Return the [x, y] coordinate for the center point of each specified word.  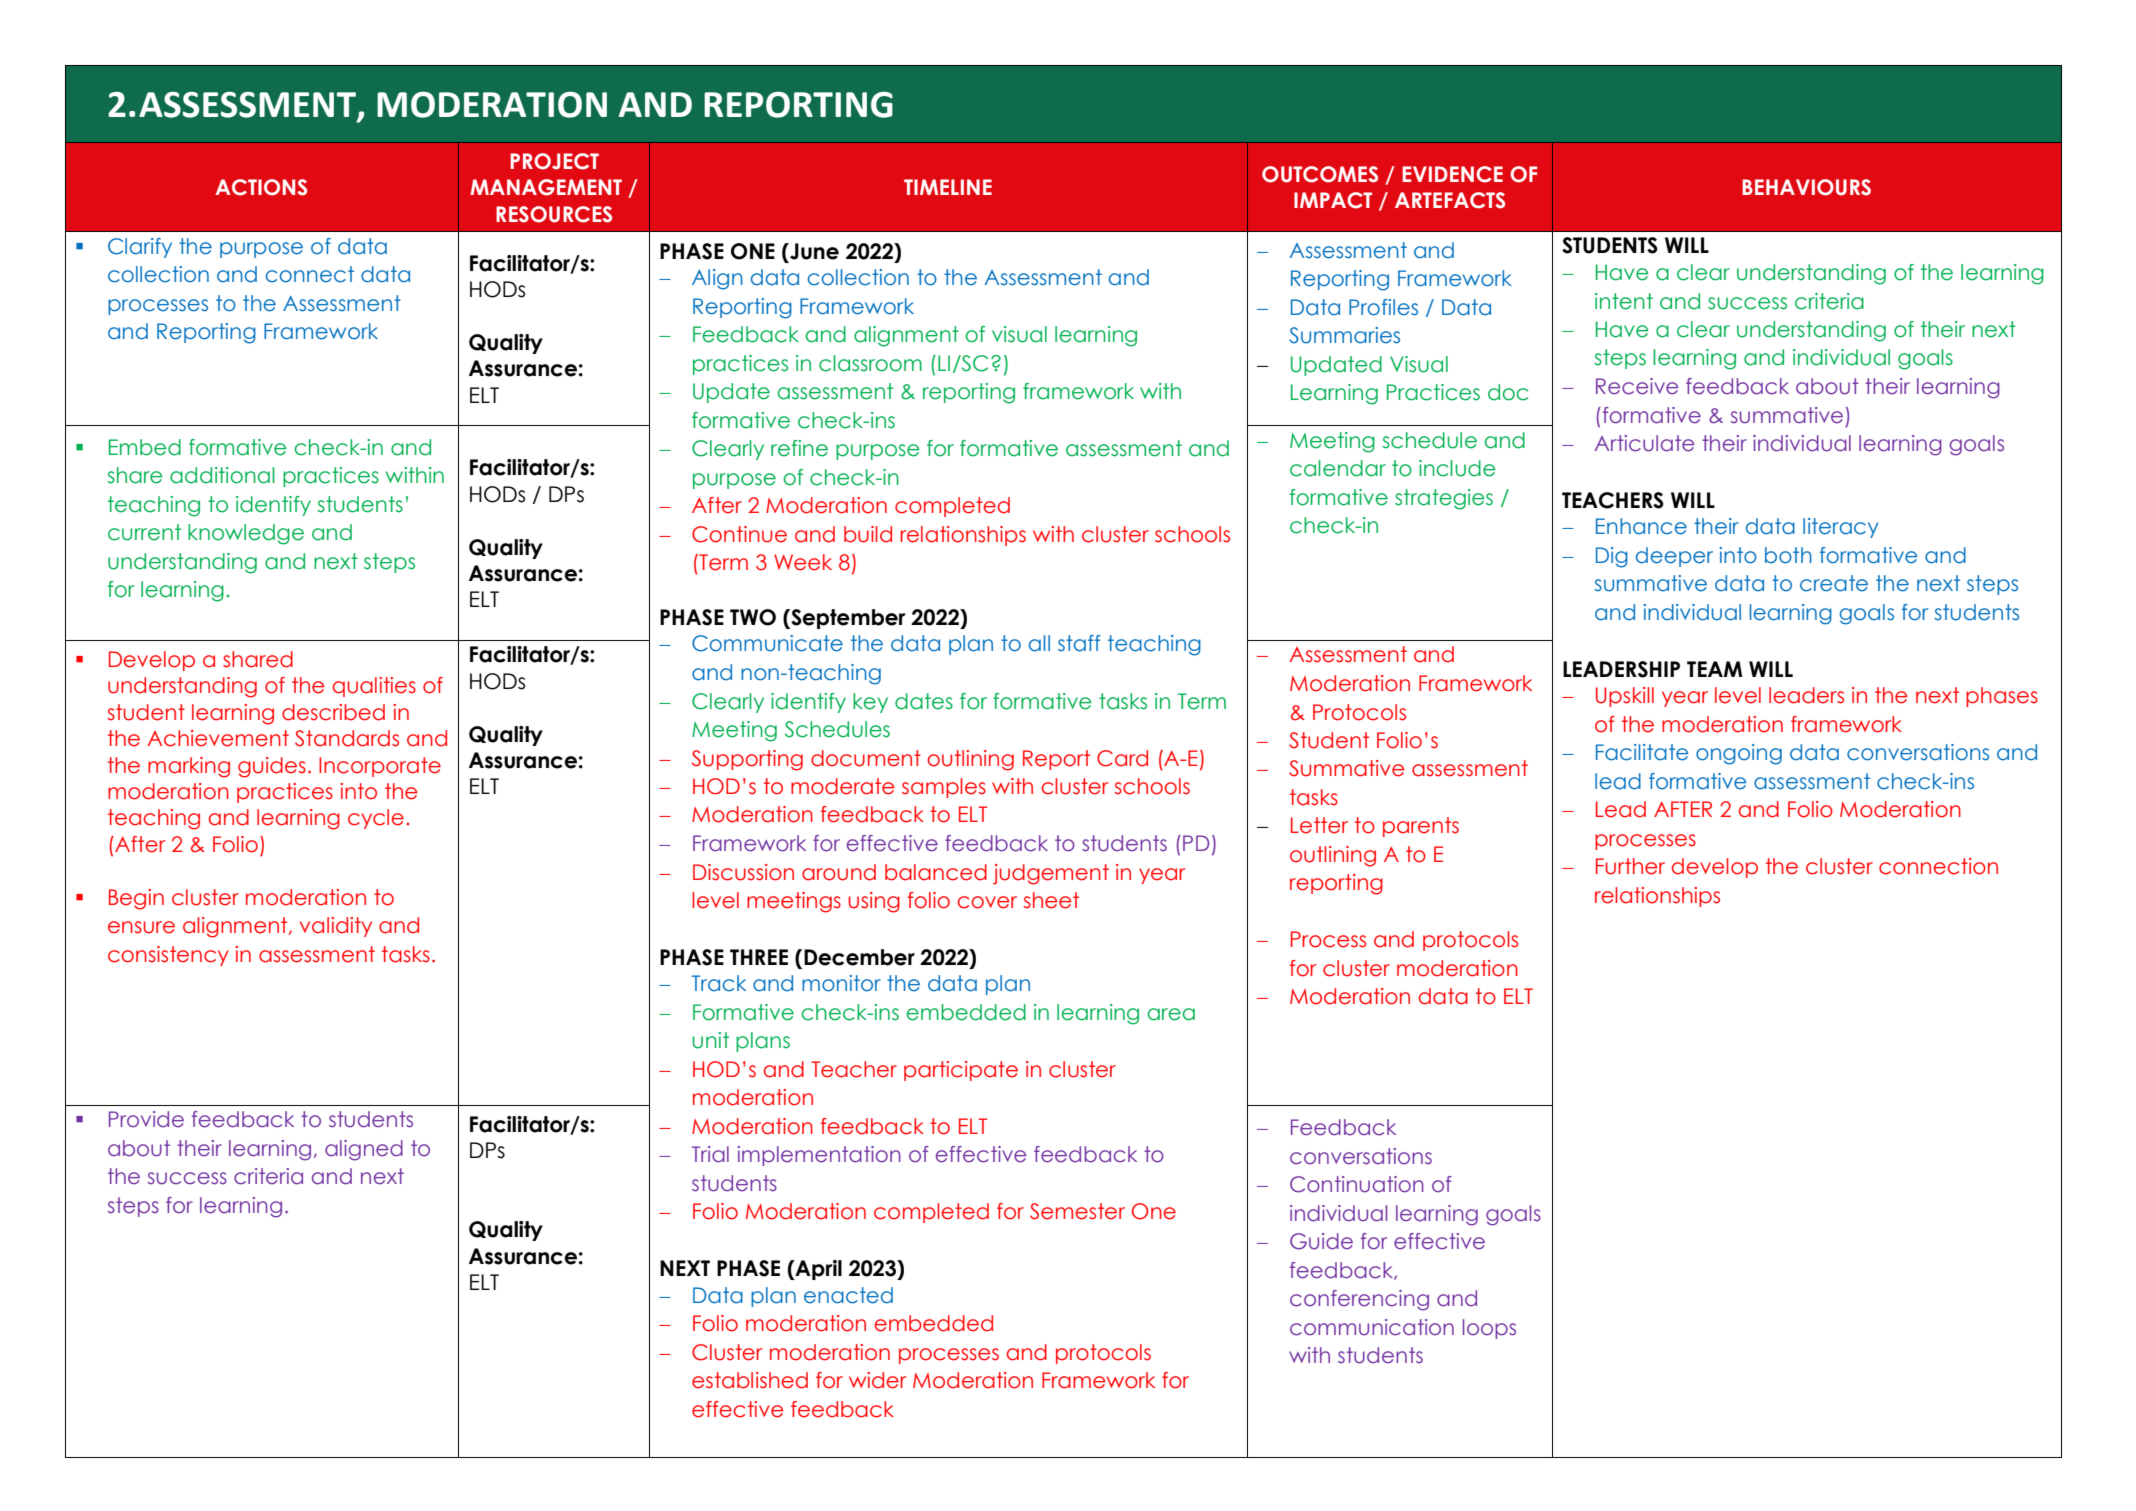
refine [799, 448]
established [750, 1380]
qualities [374, 687]
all [1039, 643]
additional [222, 475]
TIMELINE [948, 187]
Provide [146, 1119]
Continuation [1357, 1184]
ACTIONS [261, 187]
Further [1630, 866]
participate [961, 1071]
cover [987, 902]
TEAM [1714, 669]
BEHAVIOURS [1806, 187]
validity [336, 927]
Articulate [1644, 443]
